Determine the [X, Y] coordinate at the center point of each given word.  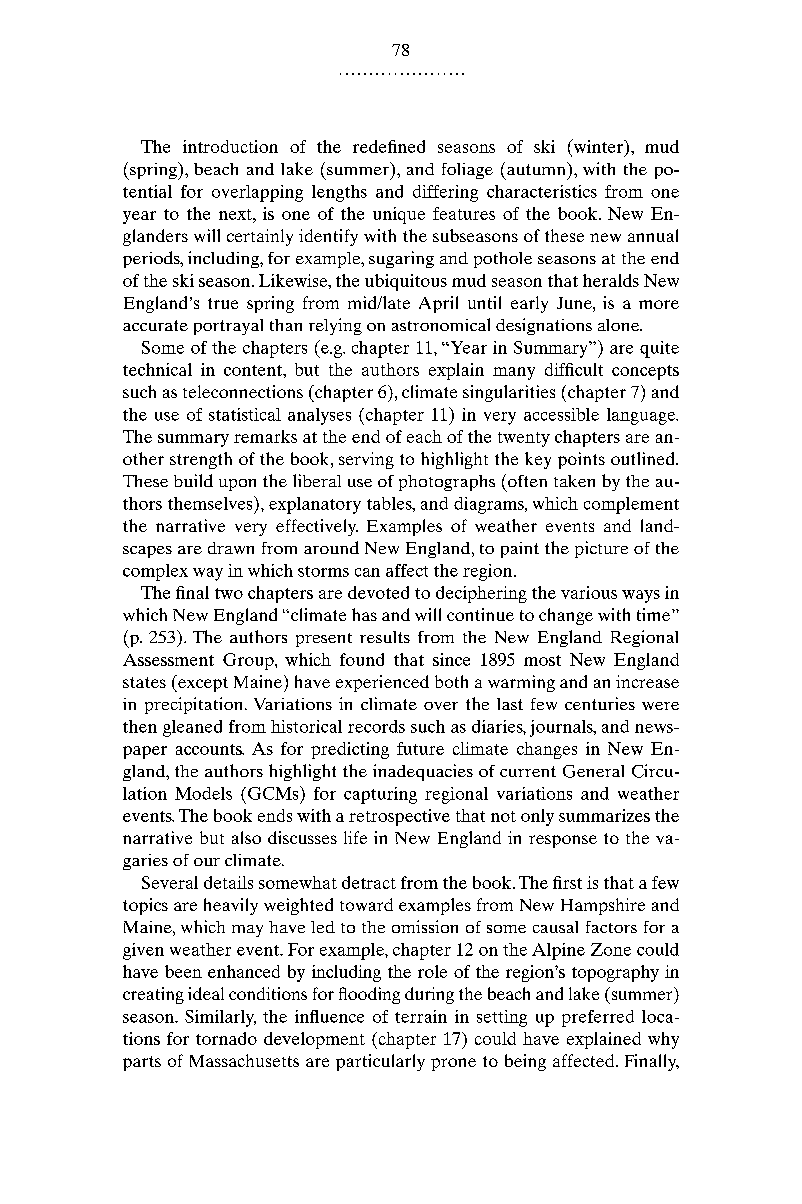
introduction [230, 146]
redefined [389, 146]
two [229, 593]
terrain [421, 1016]
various [589, 592]
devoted [378, 592]
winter [598, 146]
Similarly [220, 1018]
